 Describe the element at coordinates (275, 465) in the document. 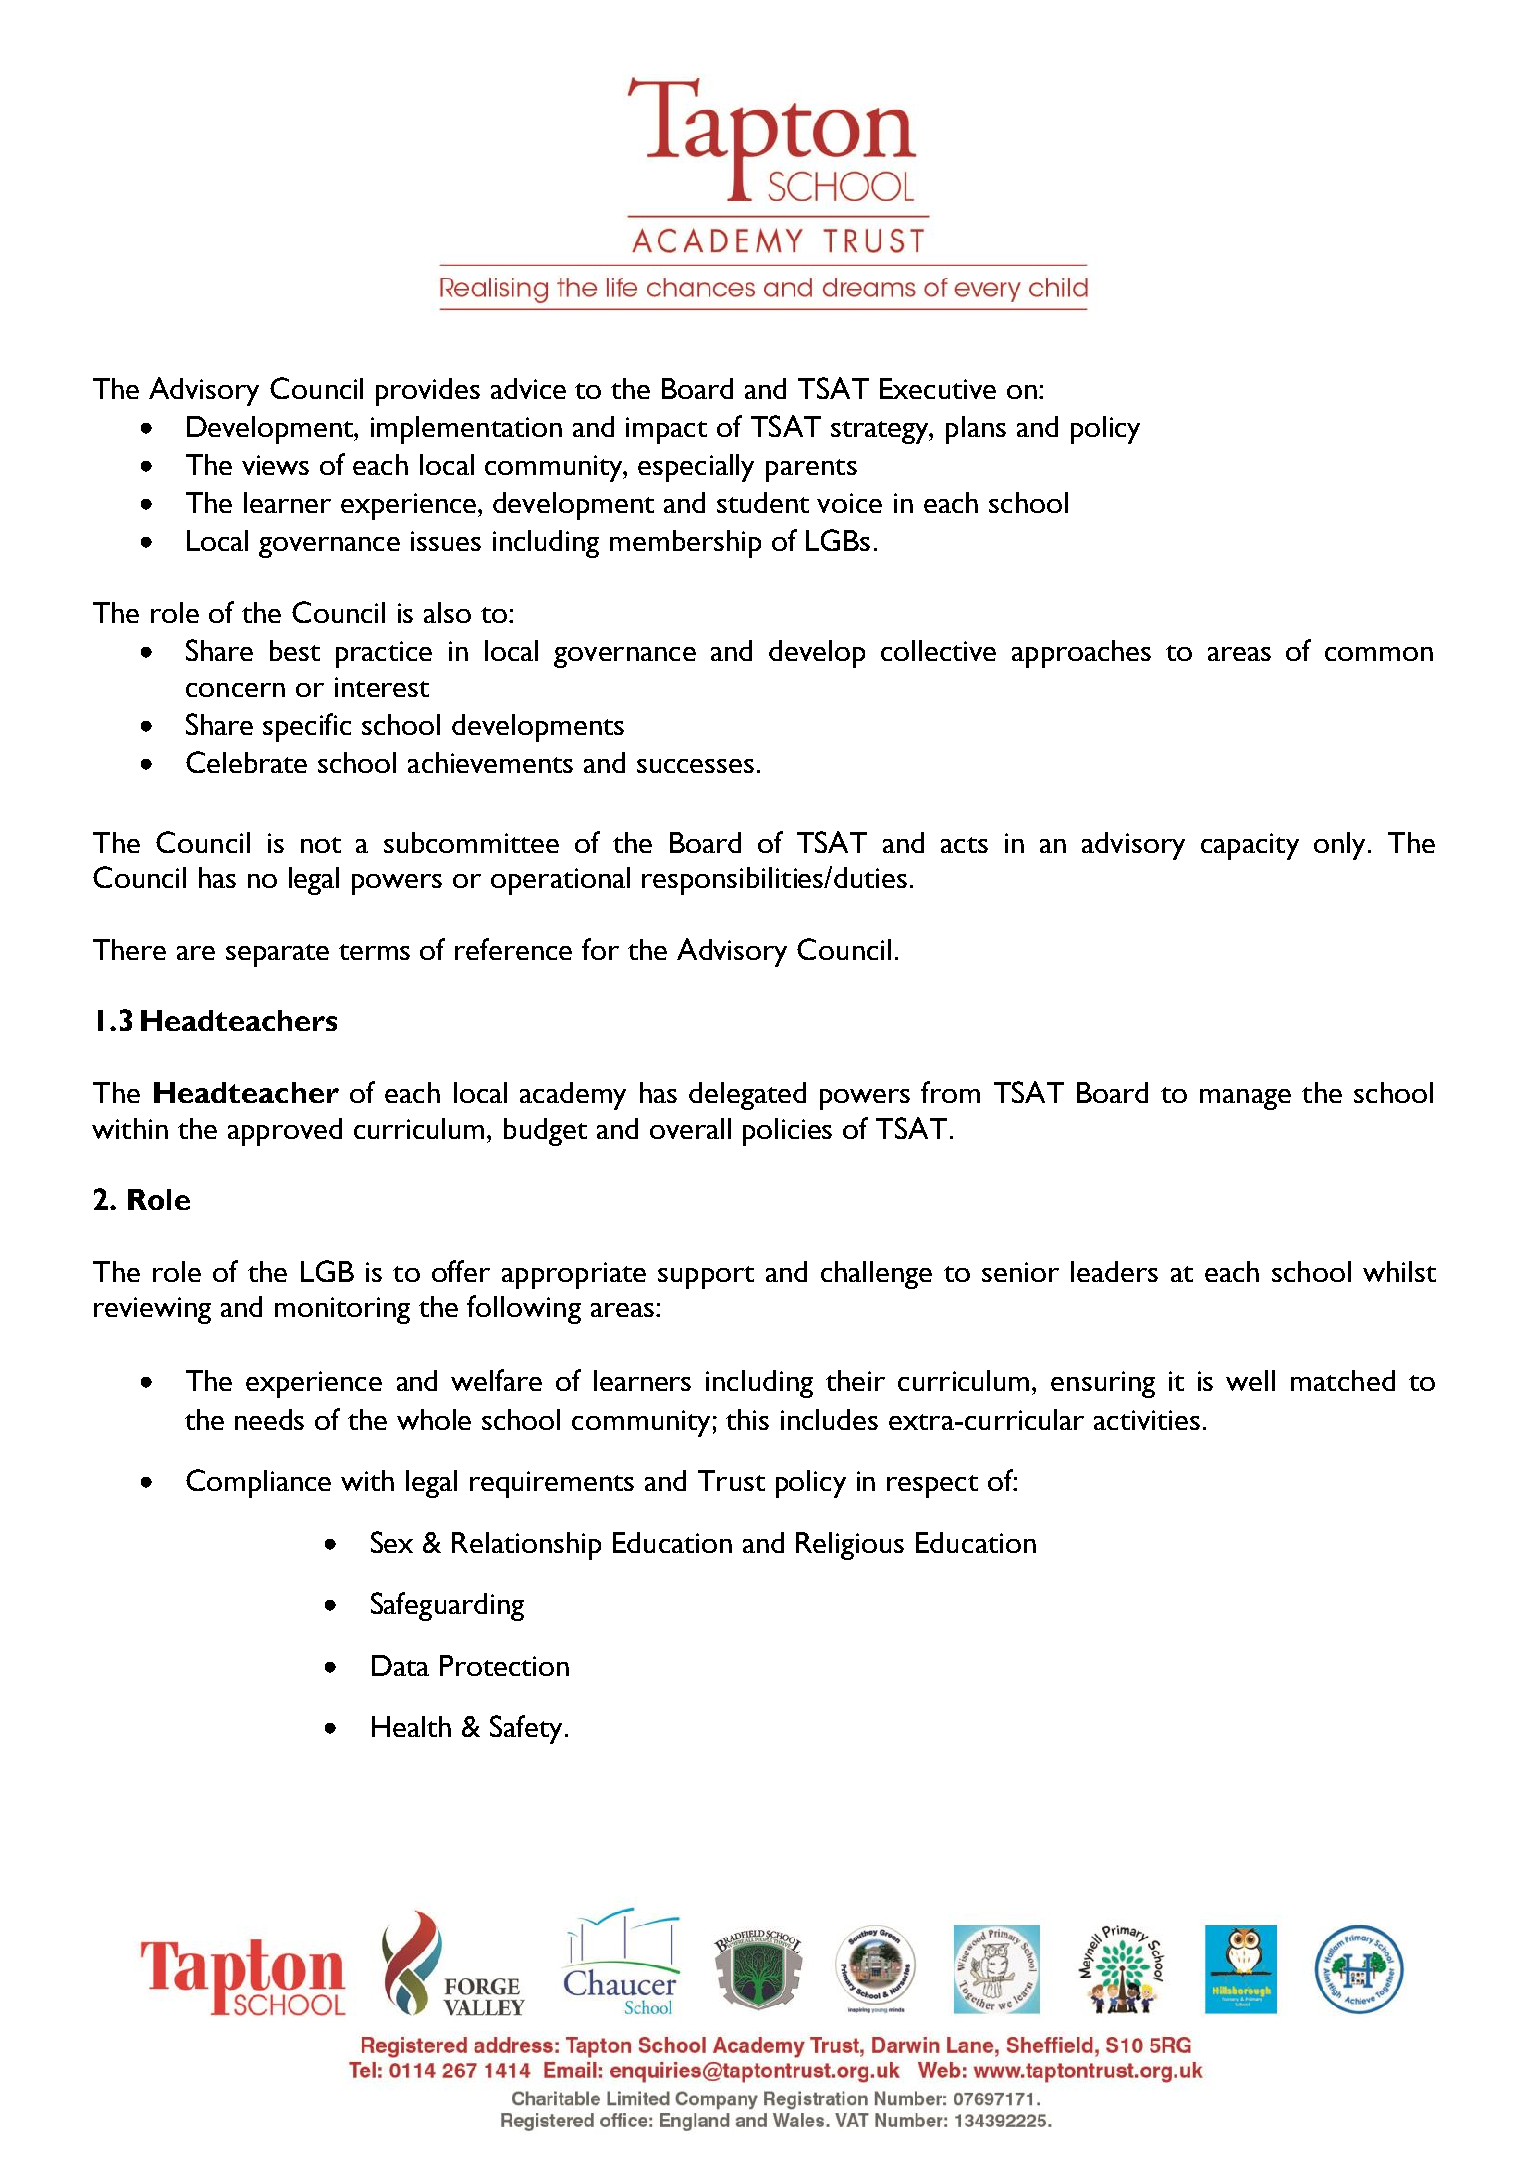

I see `views` at that location.
